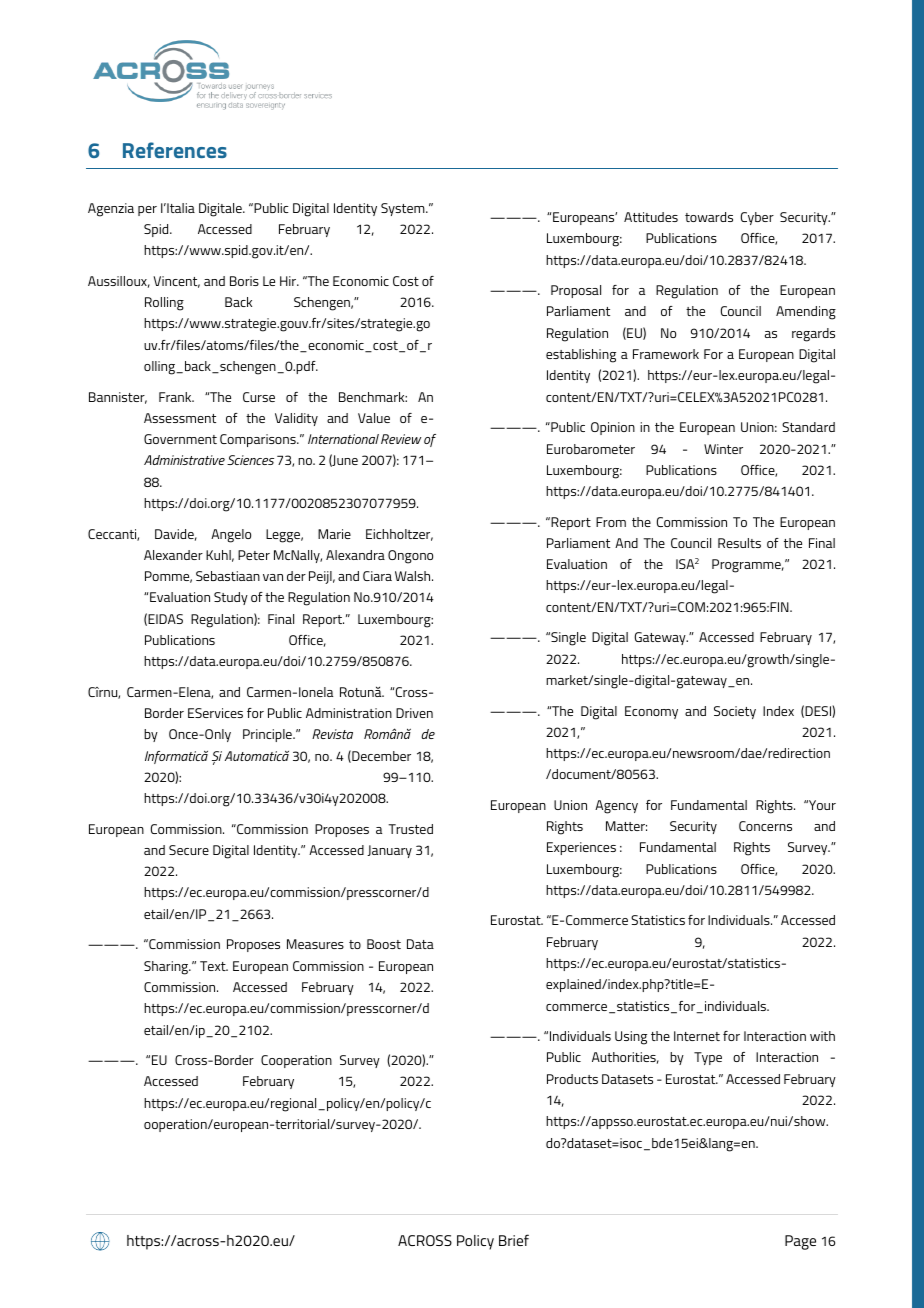  Describe the element at coordinates (800, 1242) in the screenshot. I see `Page` at that location.
